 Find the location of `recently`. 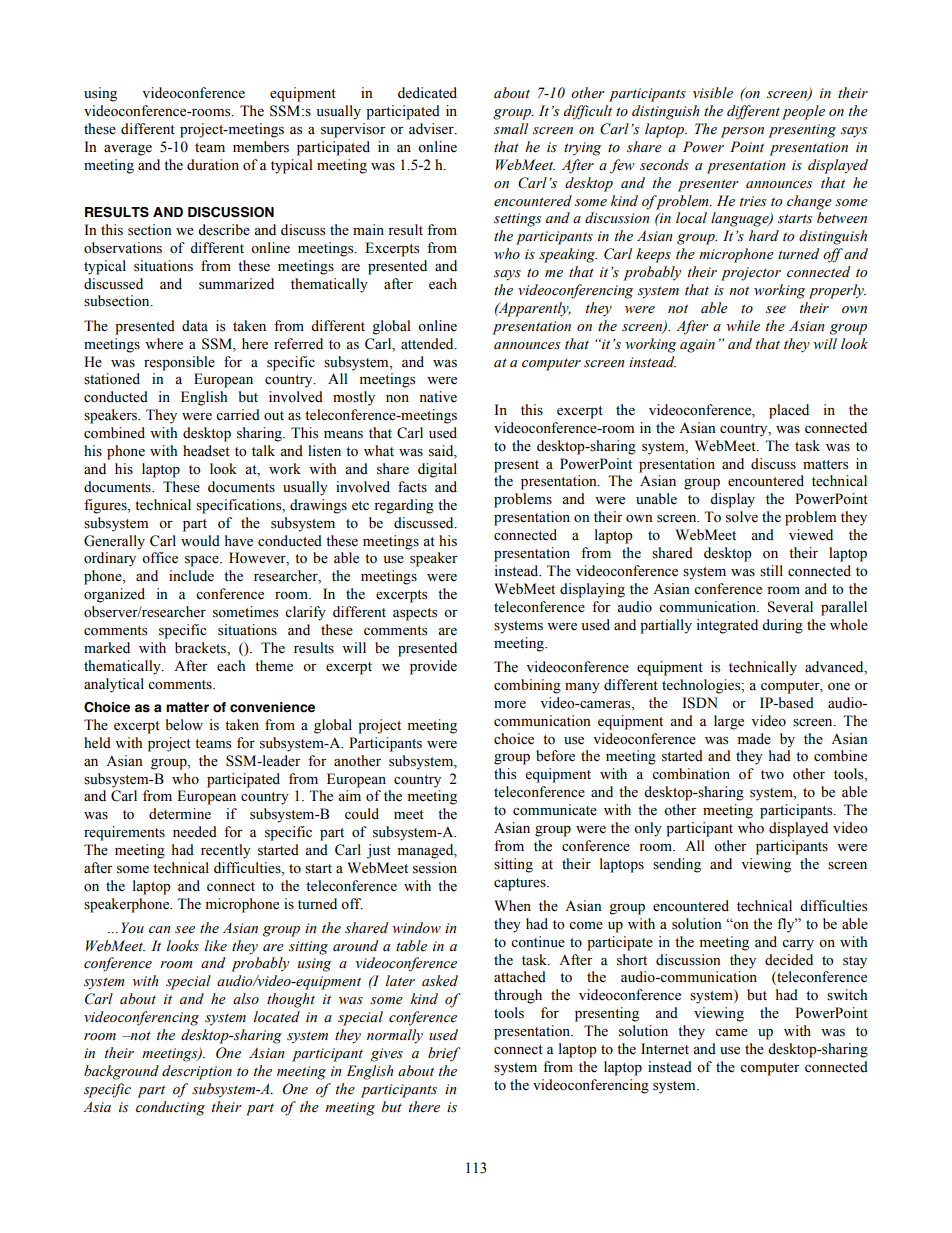

recently is located at coordinates (226, 851).
